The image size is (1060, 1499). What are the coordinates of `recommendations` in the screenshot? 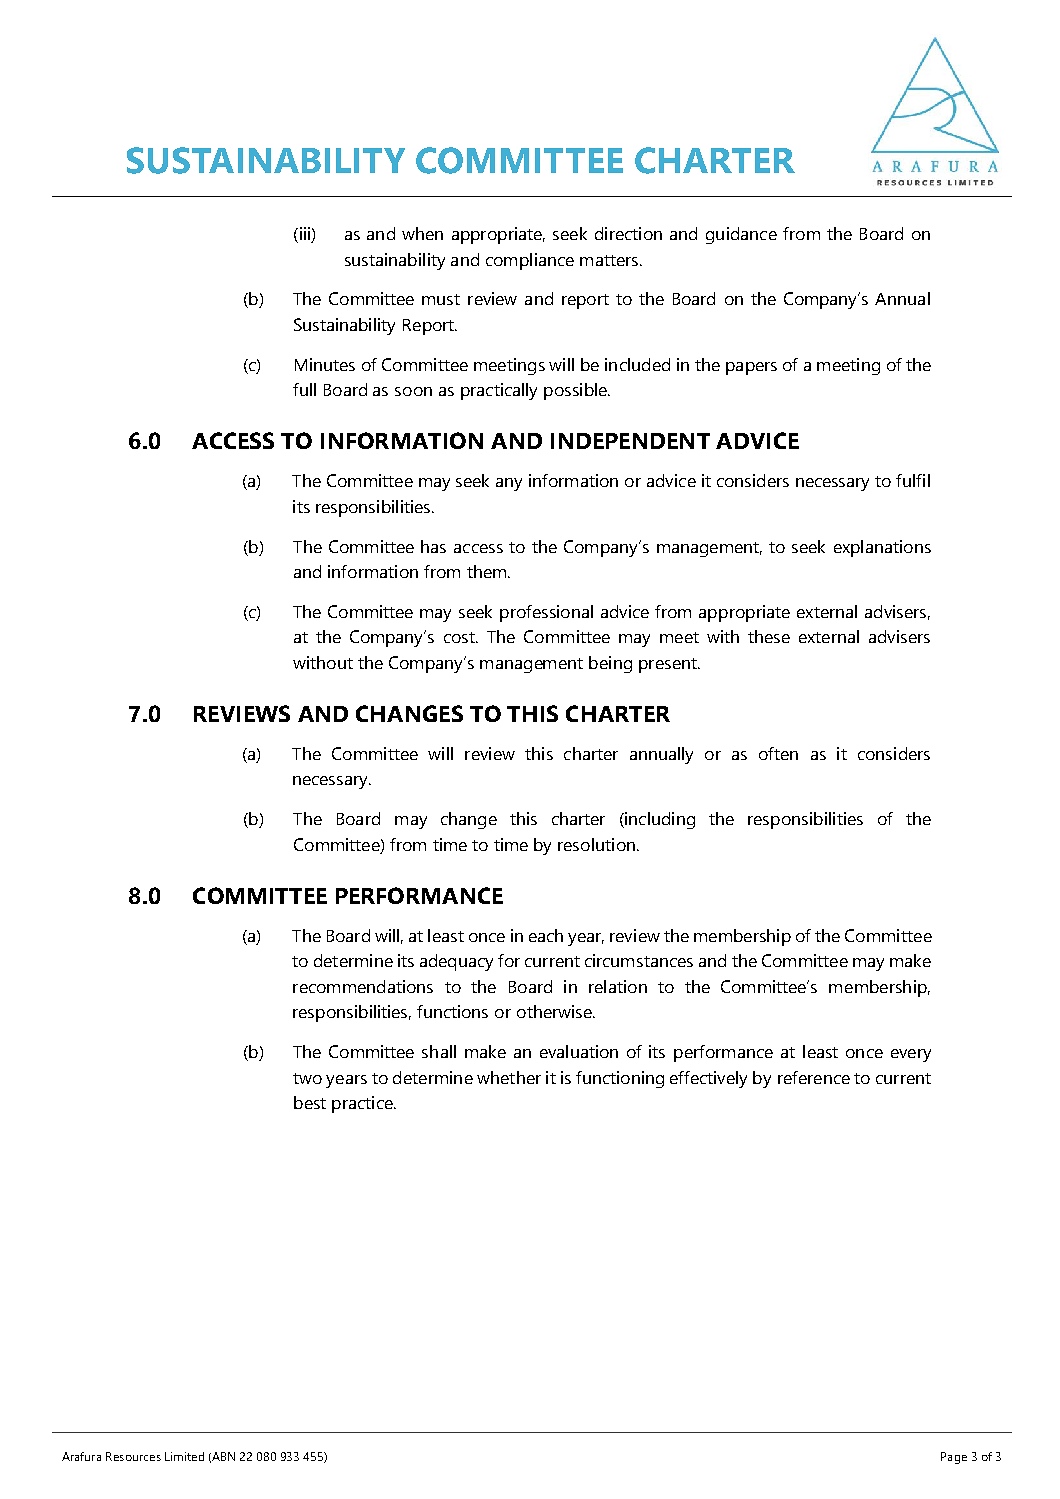 It's located at (363, 986).
